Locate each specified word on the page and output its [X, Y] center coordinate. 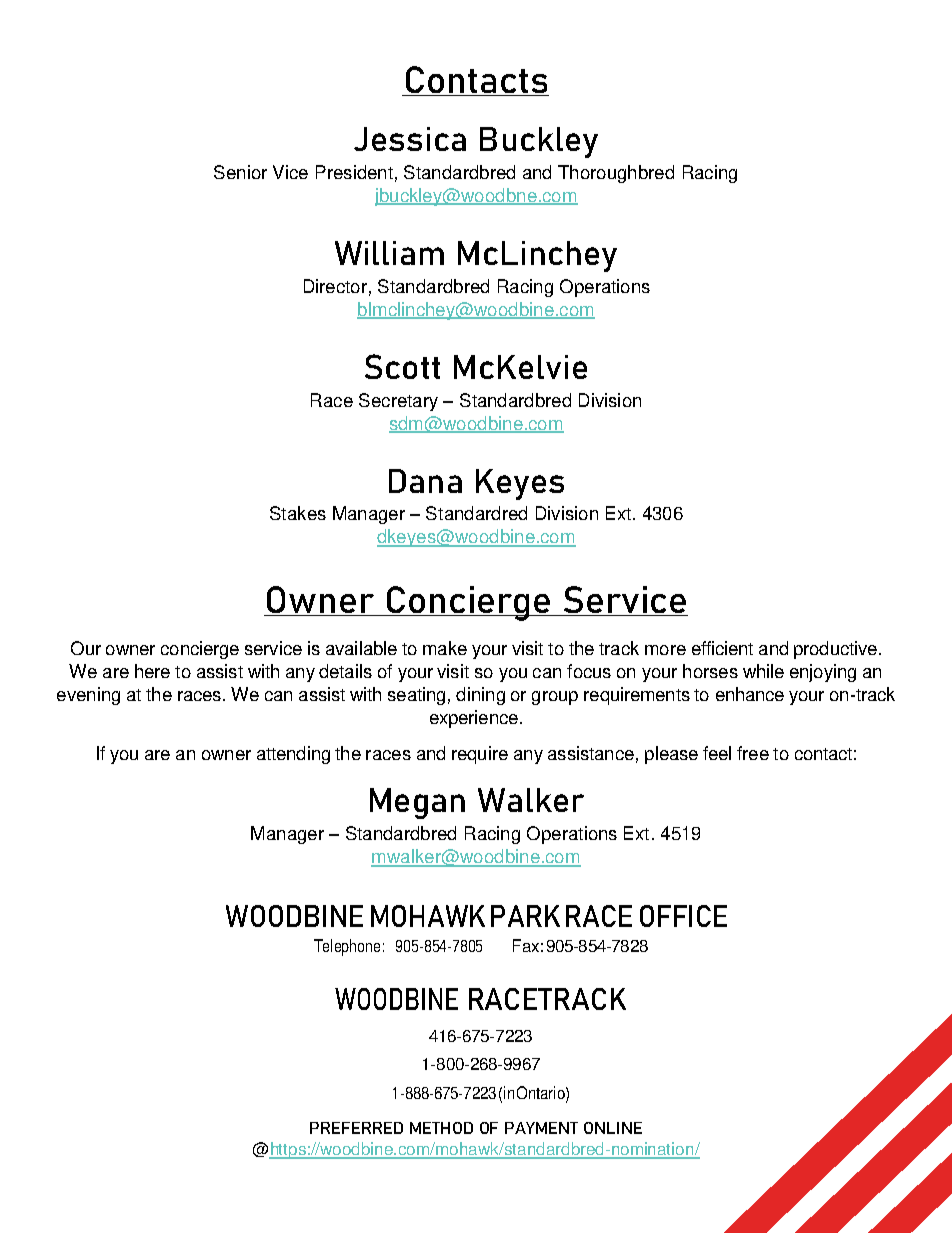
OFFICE [683, 916]
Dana [425, 481]
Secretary [398, 402]
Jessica [410, 139]
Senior [240, 172]
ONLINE [613, 1128]
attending [293, 755]
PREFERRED [356, 1128]
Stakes [298, 513]
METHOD [441, 1128]
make [445, 648]
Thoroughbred [616, 174]
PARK [525, 916]
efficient [722, 648]
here [152, 671]
